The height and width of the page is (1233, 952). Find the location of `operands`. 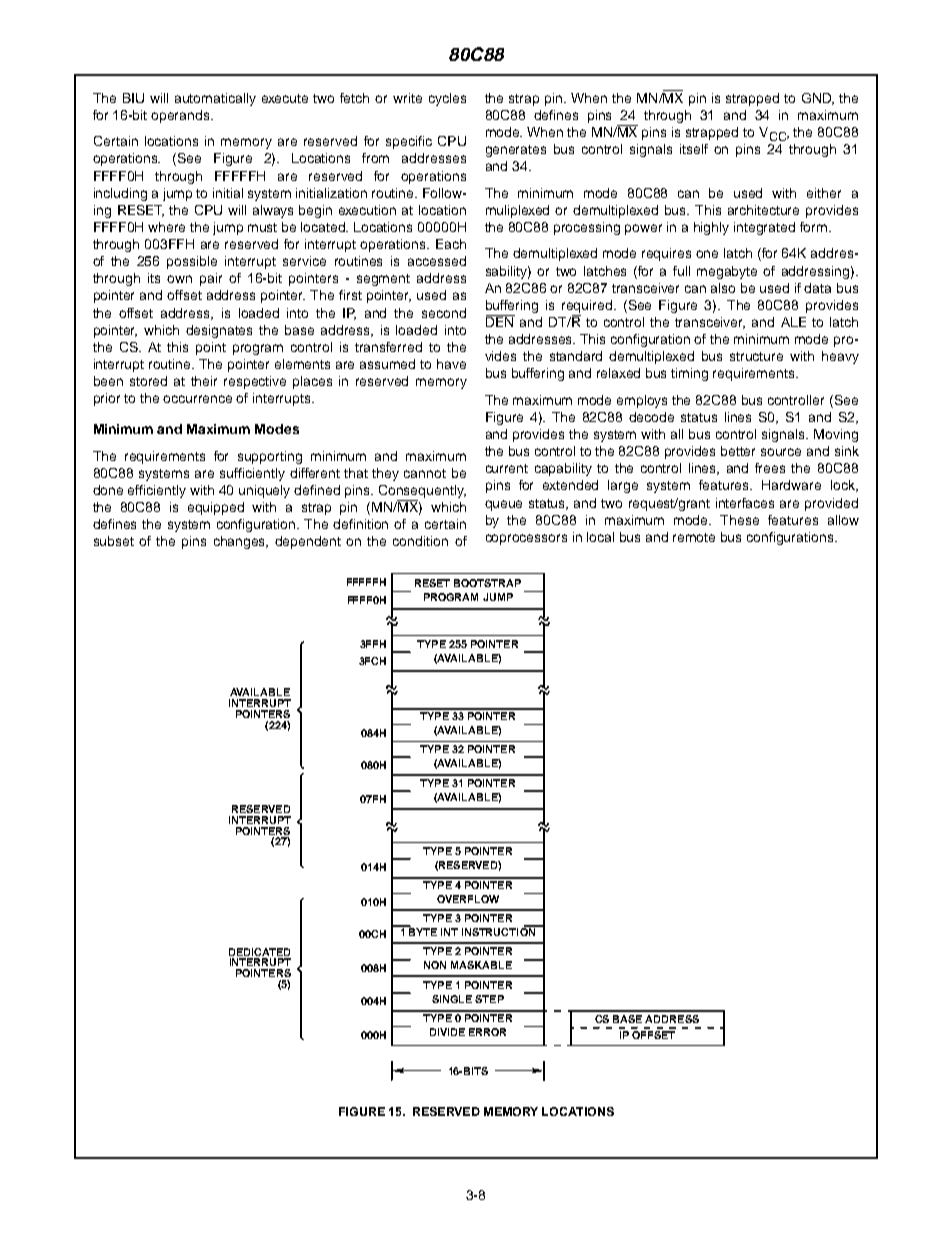

operands is located at coordinates (181, 116).
